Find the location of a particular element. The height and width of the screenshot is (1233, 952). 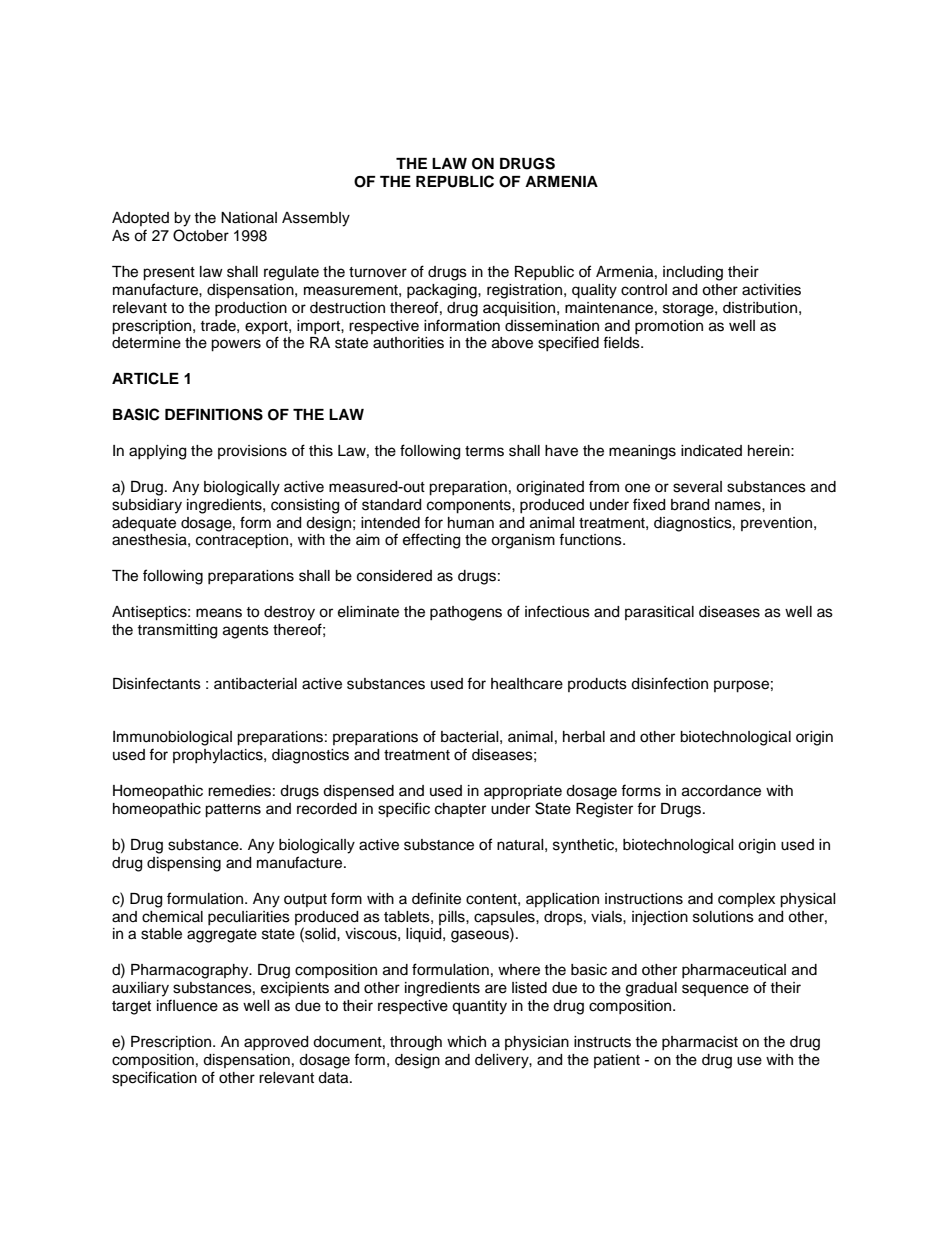

terms is located at coordinates (484, 451).
